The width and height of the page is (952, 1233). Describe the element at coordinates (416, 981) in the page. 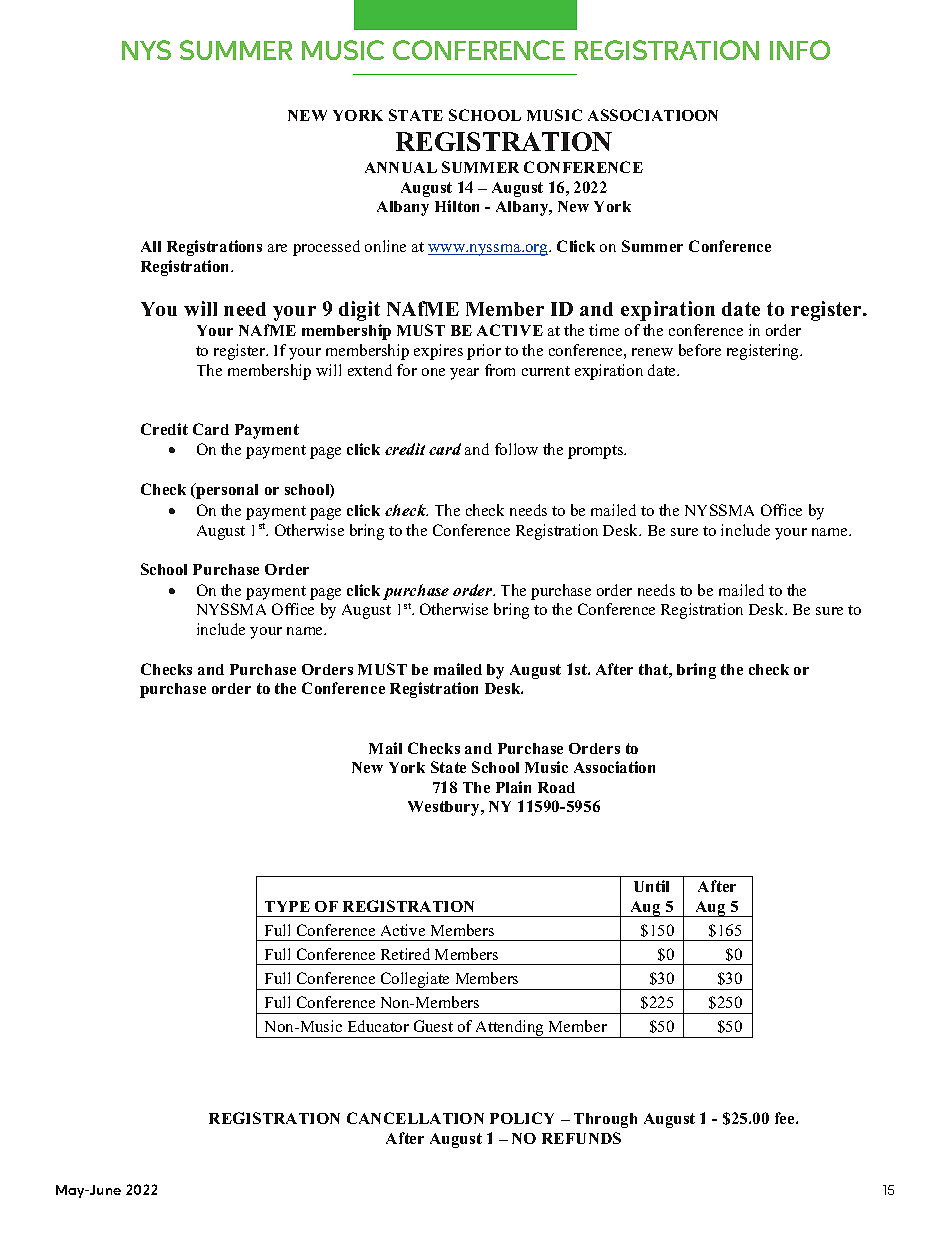

I see `Collegiate` at that location.
